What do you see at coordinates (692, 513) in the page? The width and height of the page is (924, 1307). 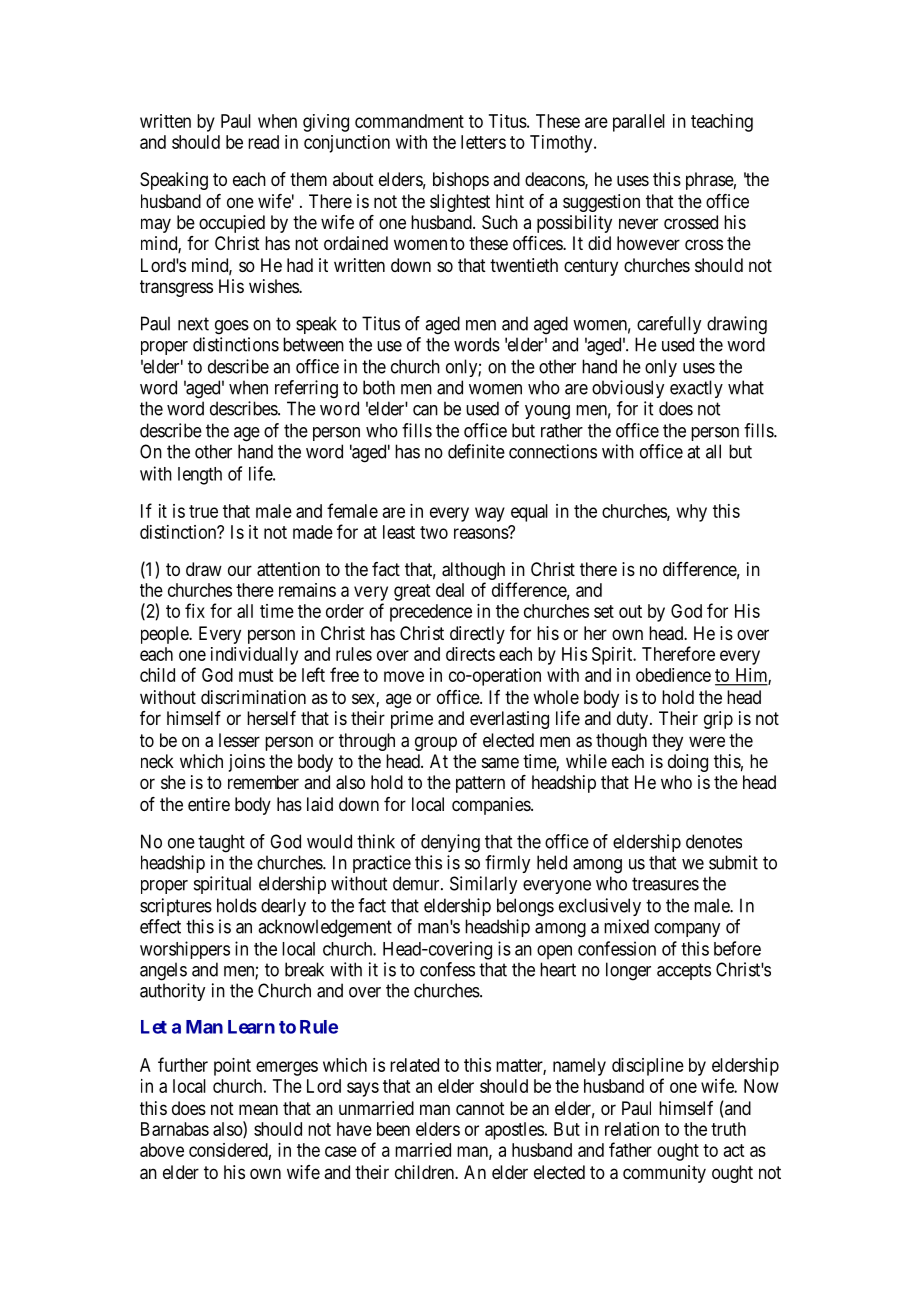 I see `why` at bounding box center [692, 513].
